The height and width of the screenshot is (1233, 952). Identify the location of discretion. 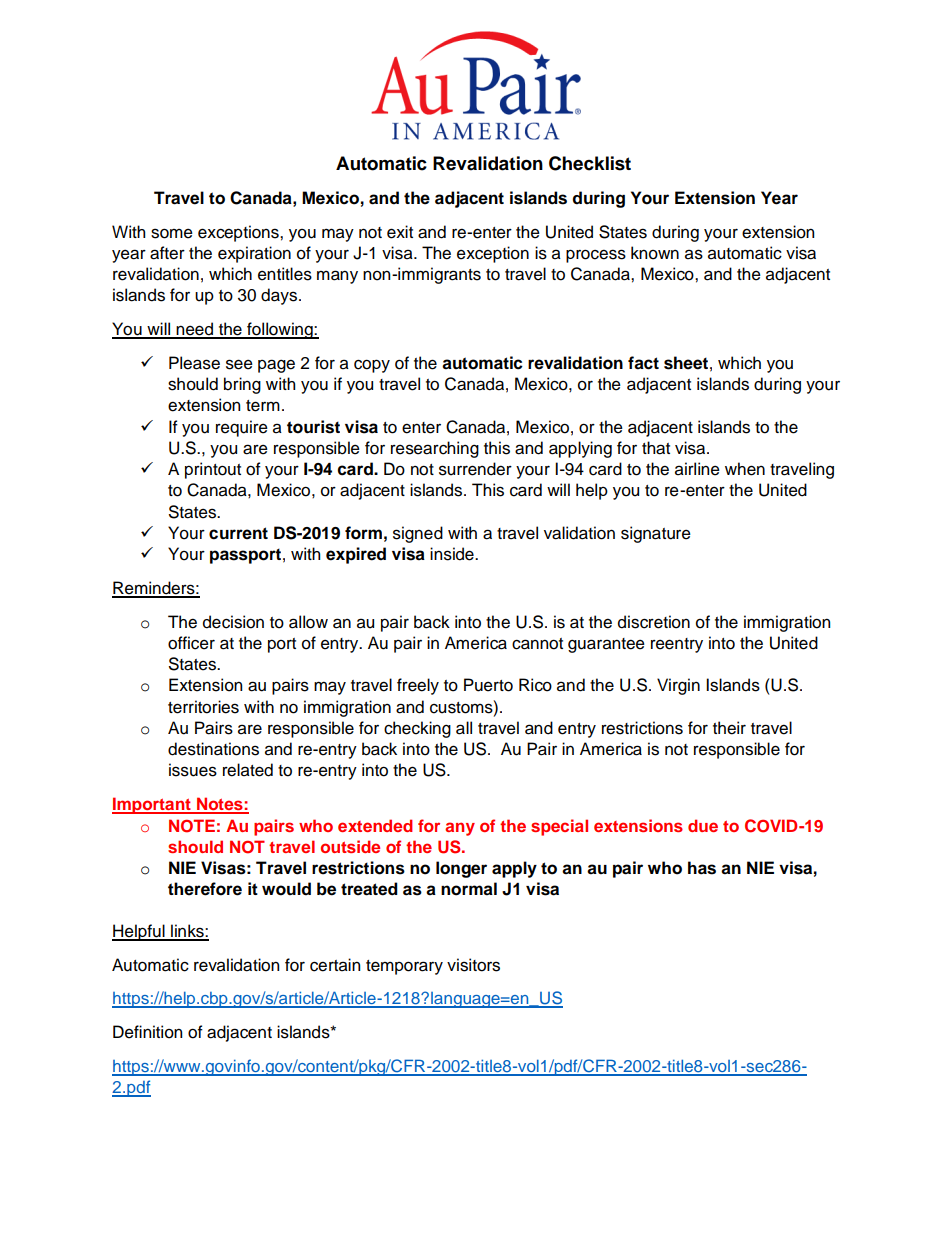
(654, 622).
